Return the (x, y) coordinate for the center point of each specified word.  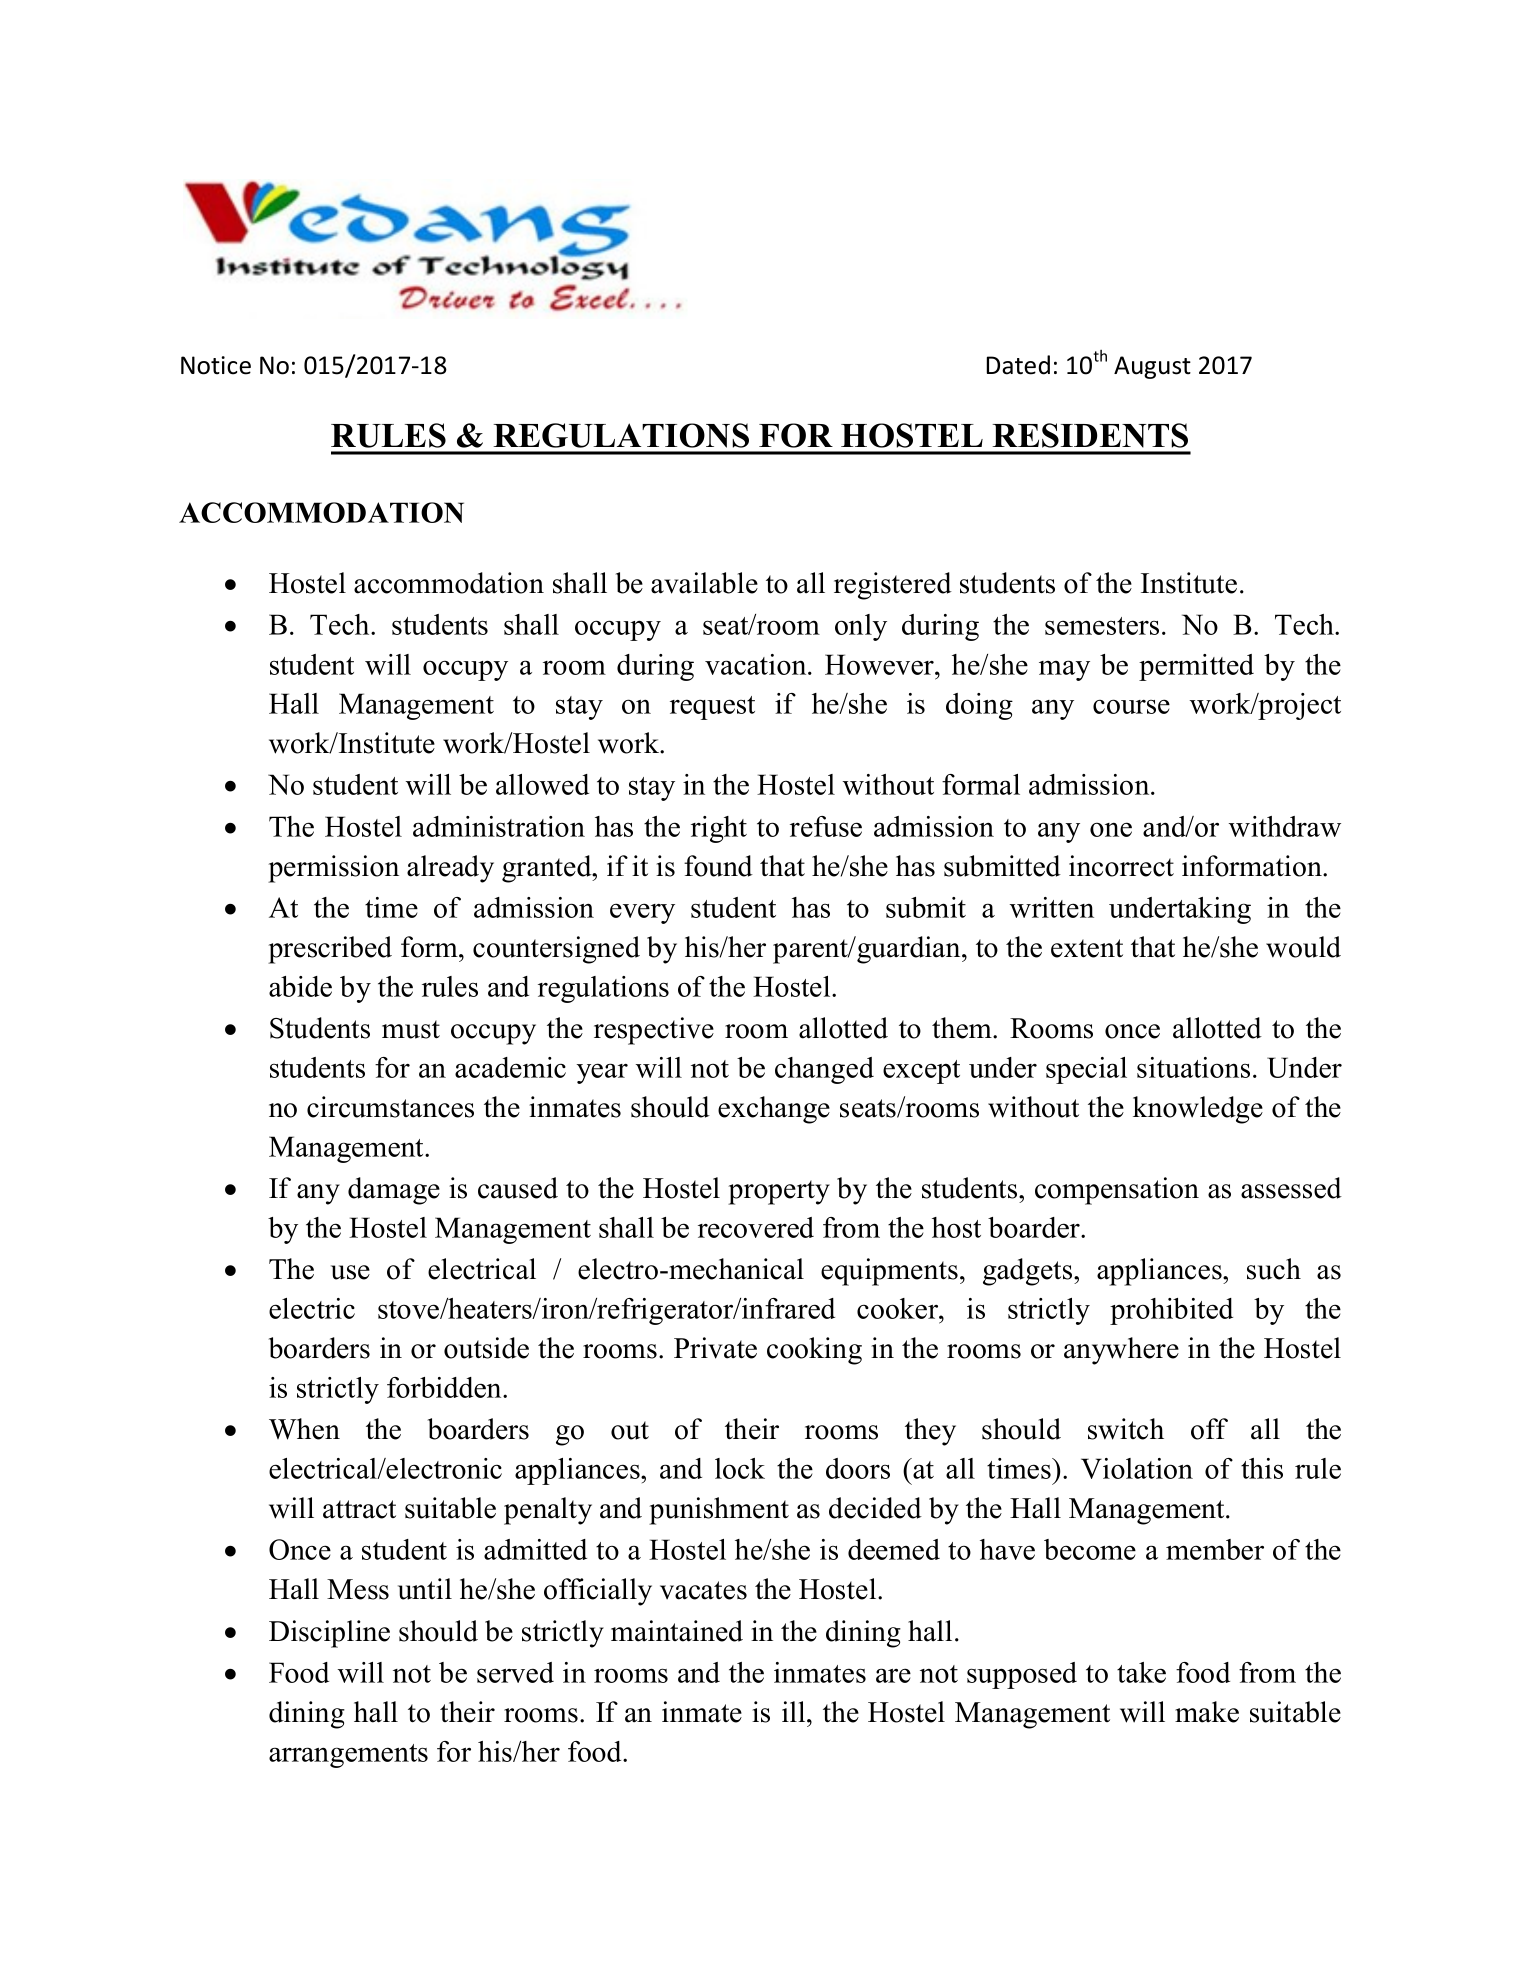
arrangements (348, 1756)
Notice (216, 365)
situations (1193, 1067)
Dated (1018, 365)
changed (824, 1070)
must (411, 1029)
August (1152, 367)
